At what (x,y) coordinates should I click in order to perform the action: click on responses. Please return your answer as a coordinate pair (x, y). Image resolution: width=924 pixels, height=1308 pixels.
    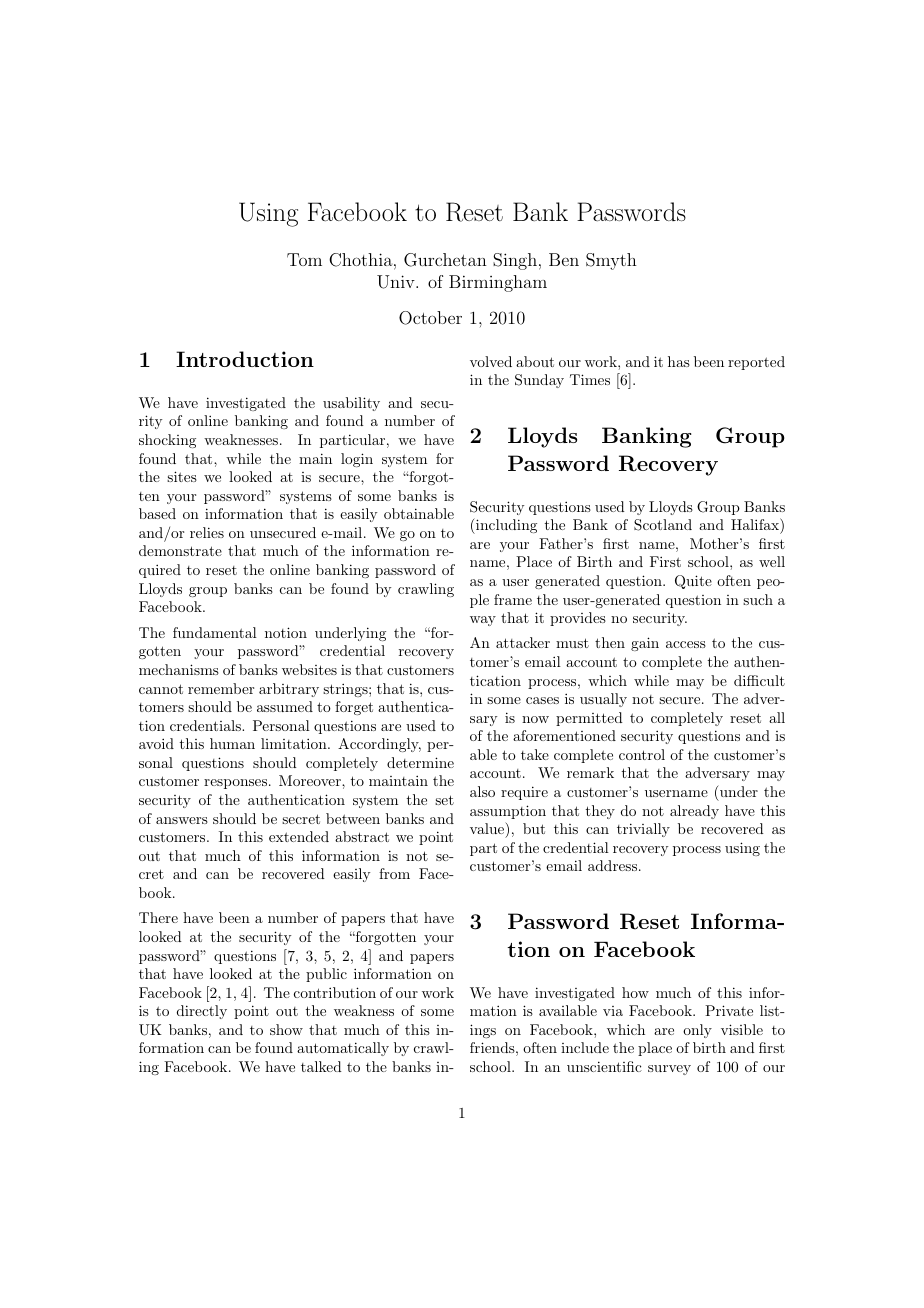
    Looking at the image, I should click on (235, 784).
